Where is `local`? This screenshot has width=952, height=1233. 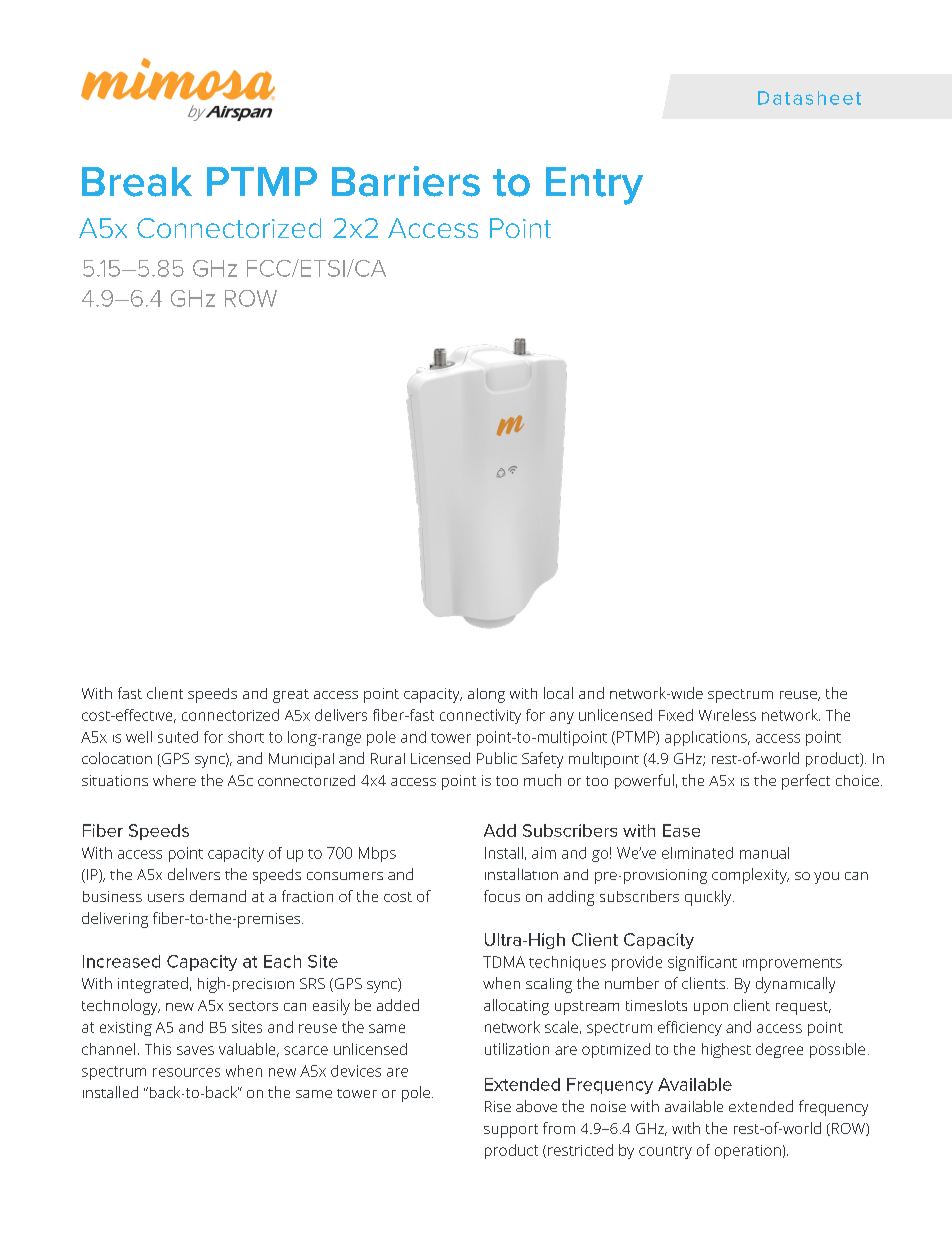 local is located at coordinates (558, 693).
